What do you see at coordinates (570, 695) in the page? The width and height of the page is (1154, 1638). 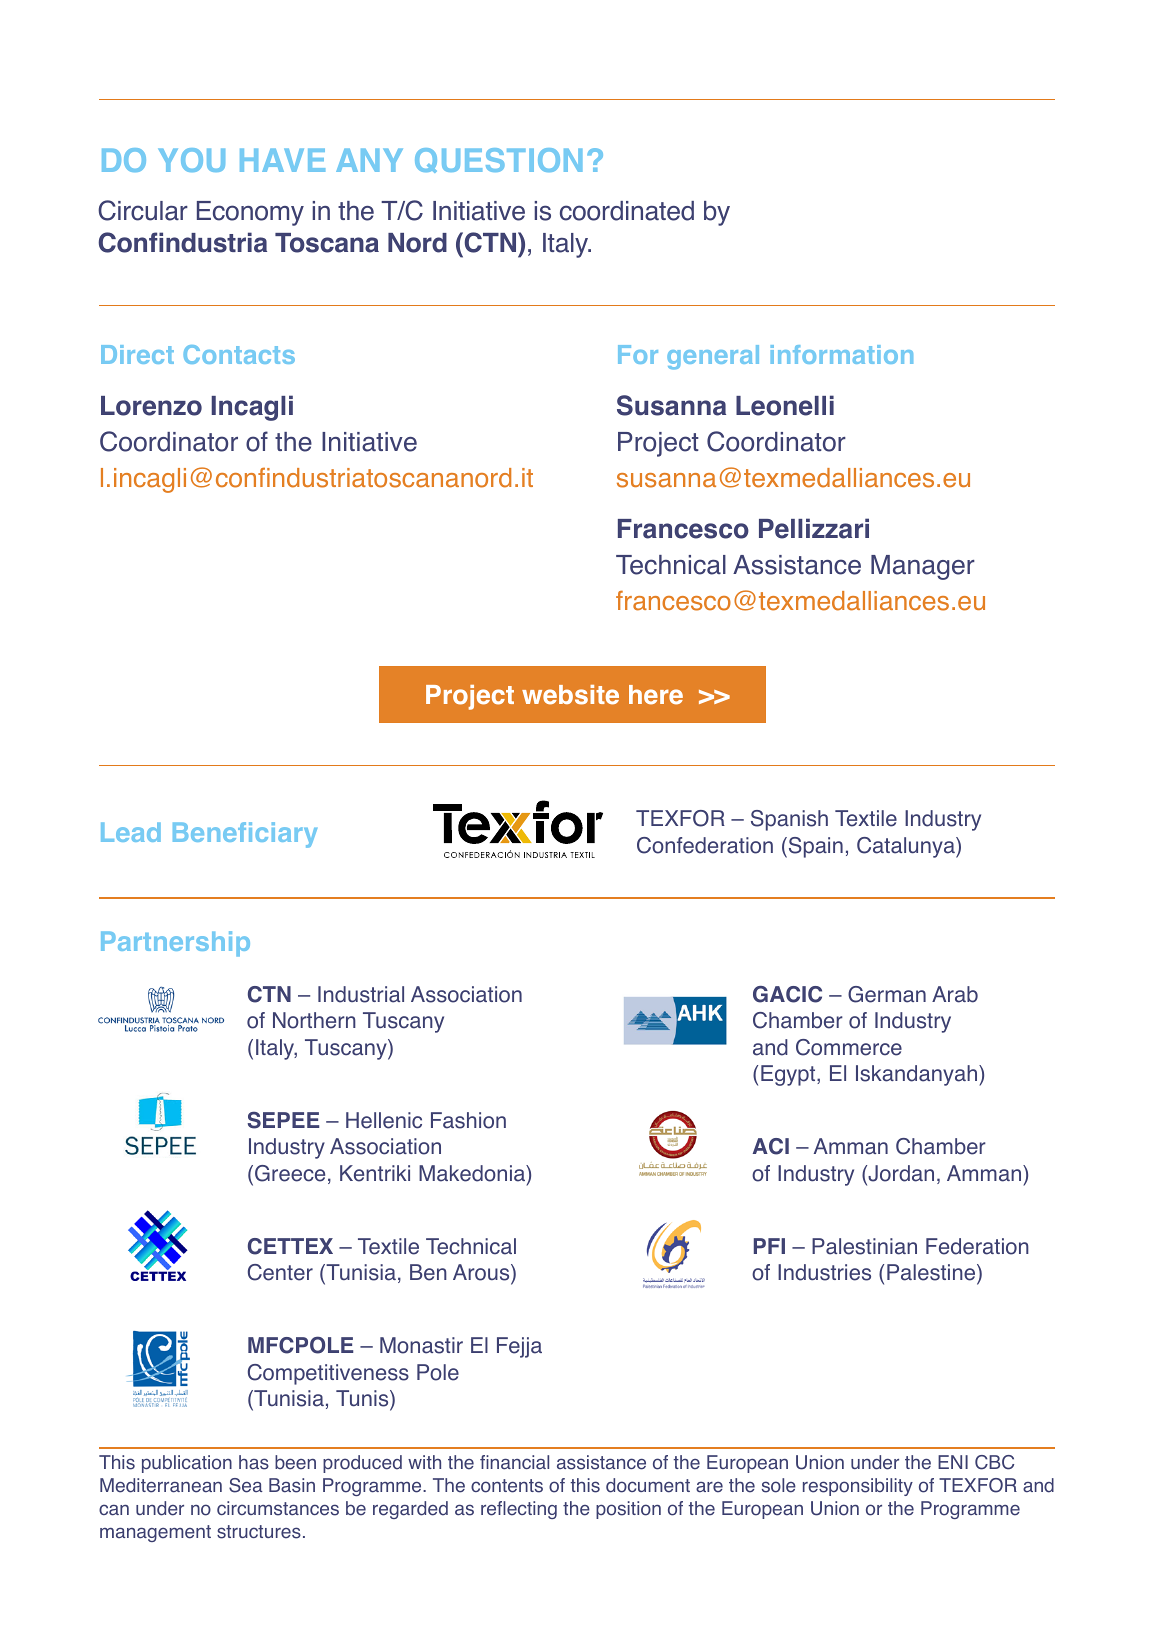 I see `website` at bounding box center [570, 695].
